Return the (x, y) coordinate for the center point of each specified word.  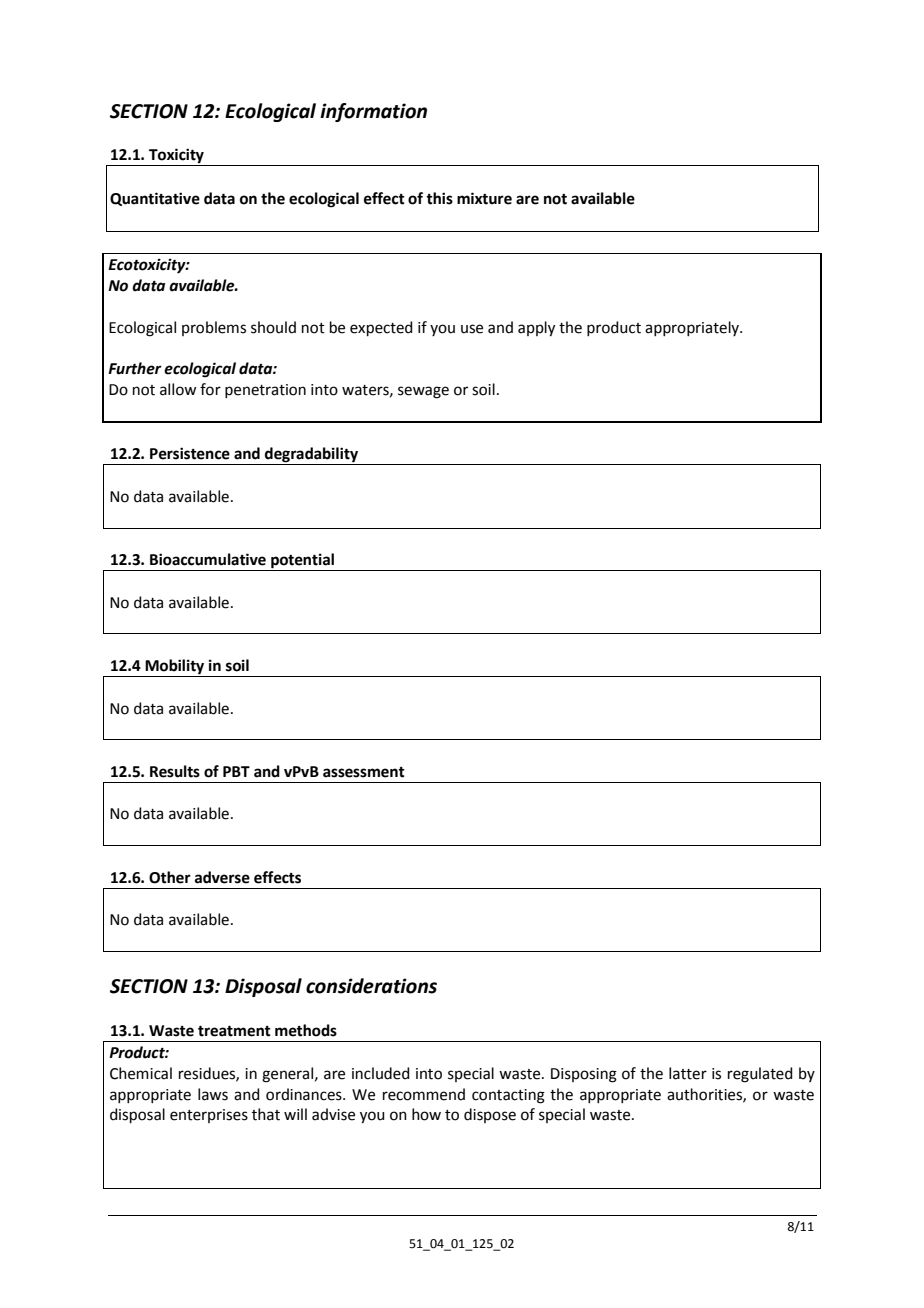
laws (213, 1094)
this (439, 198)
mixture (484, 198)
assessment (364, 772)
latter (688, 1073)
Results (175, 771)
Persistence (190, 453)
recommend (424, 1094)
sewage (423, 392)
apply (536, 329)
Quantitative (155, 199)
